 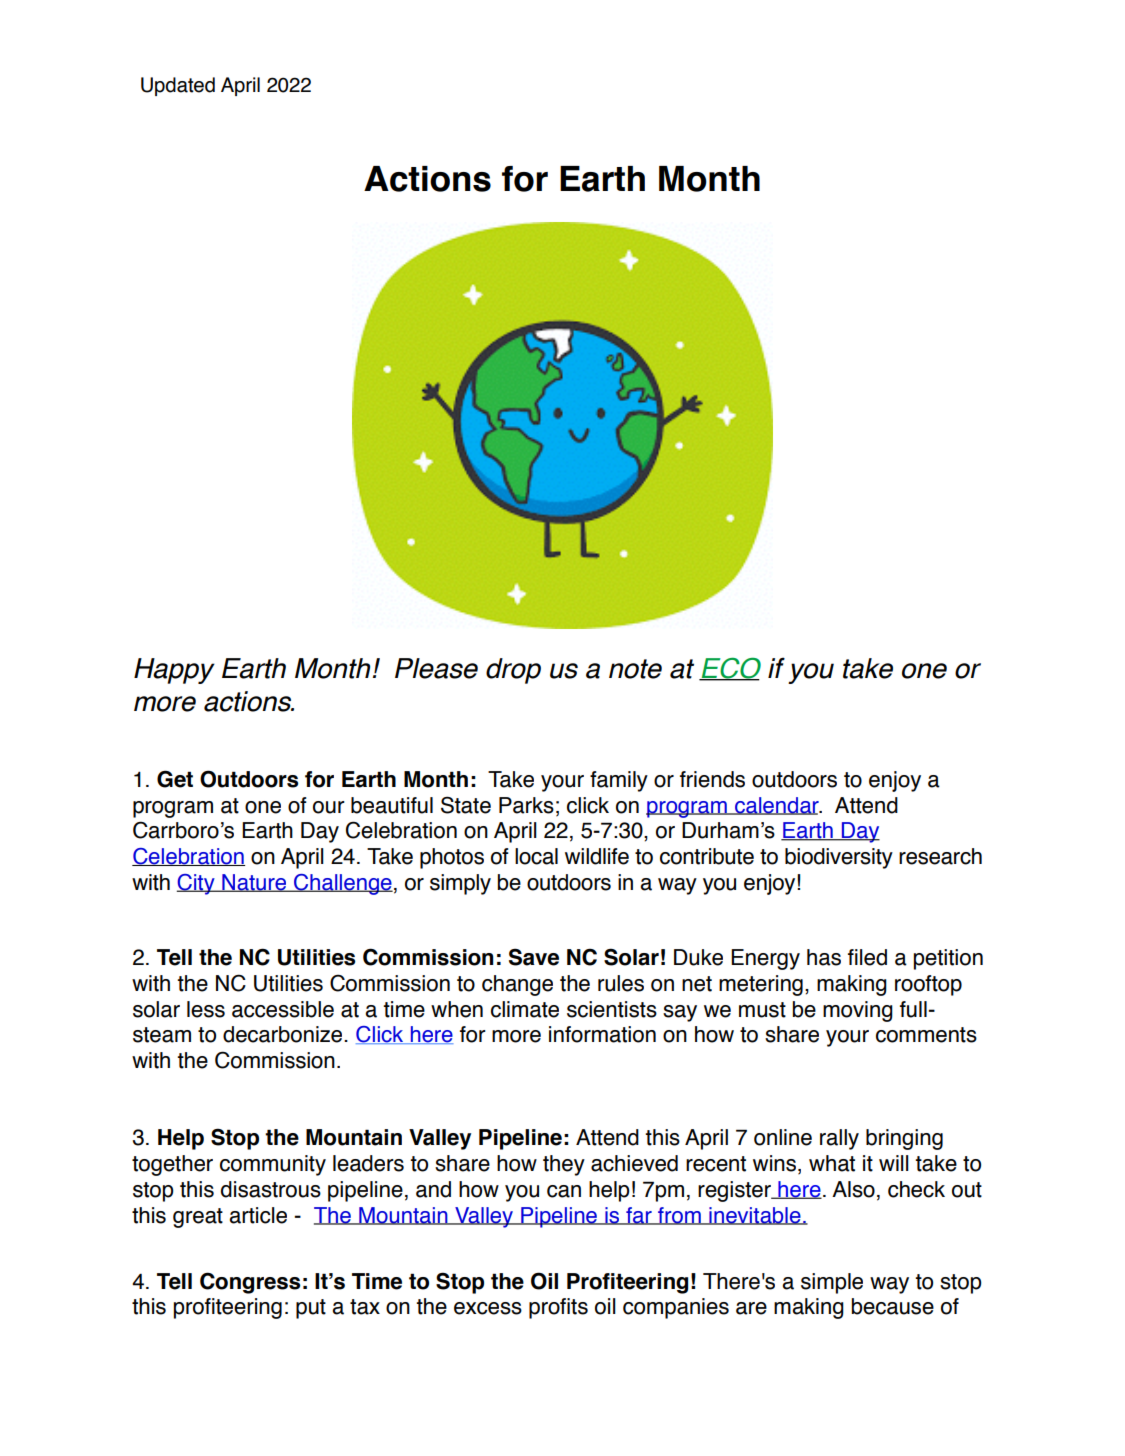 What do you see at coordinates (635, 669) in the screenshot?
I see `note` at bounding box center [635, 669].
